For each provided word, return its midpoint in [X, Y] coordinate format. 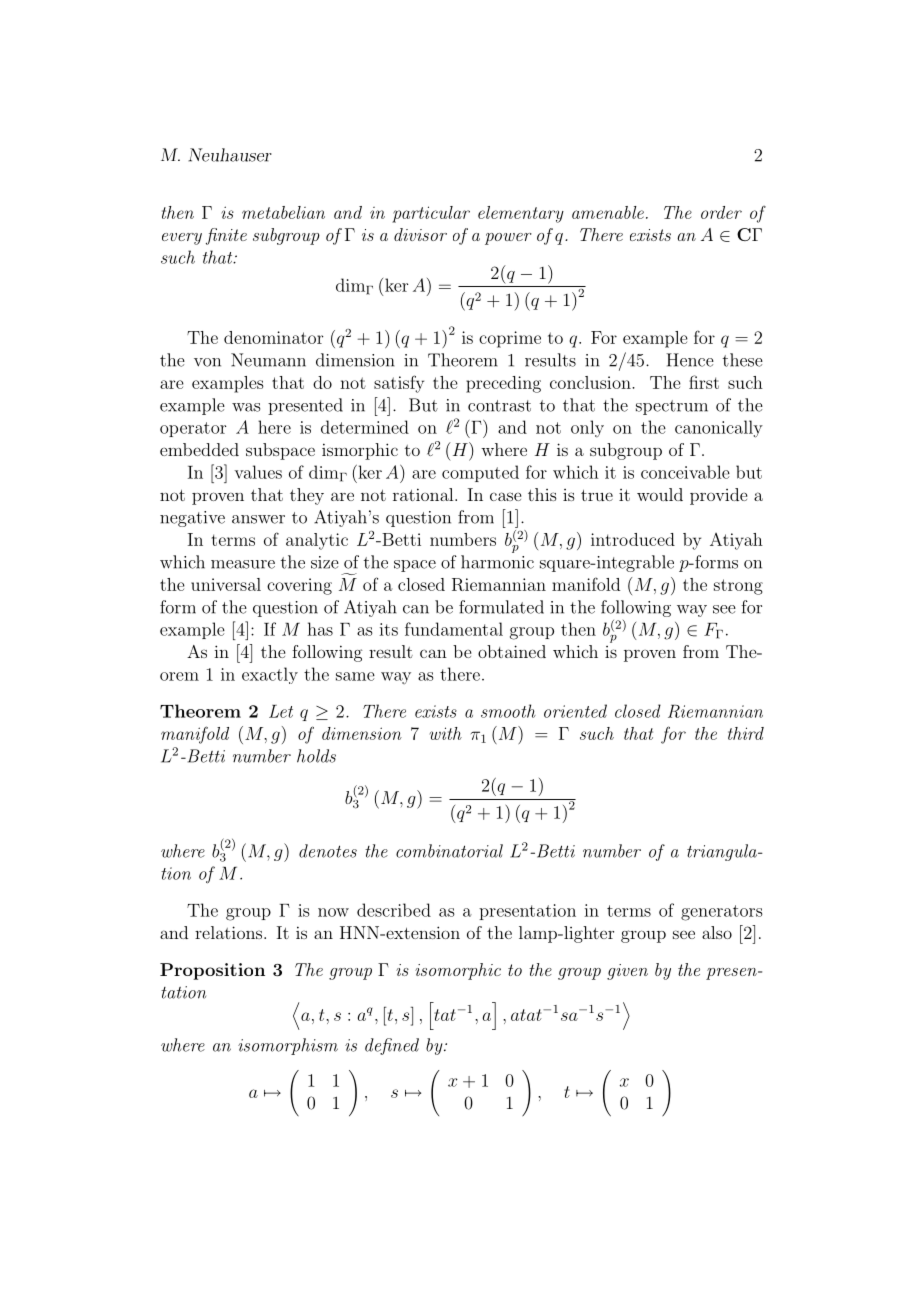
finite [226, 236]
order [721, 212]
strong [738, 587]
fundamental [454, 629]
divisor [420, 234]
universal [226, 584]
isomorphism [288, 1046]
